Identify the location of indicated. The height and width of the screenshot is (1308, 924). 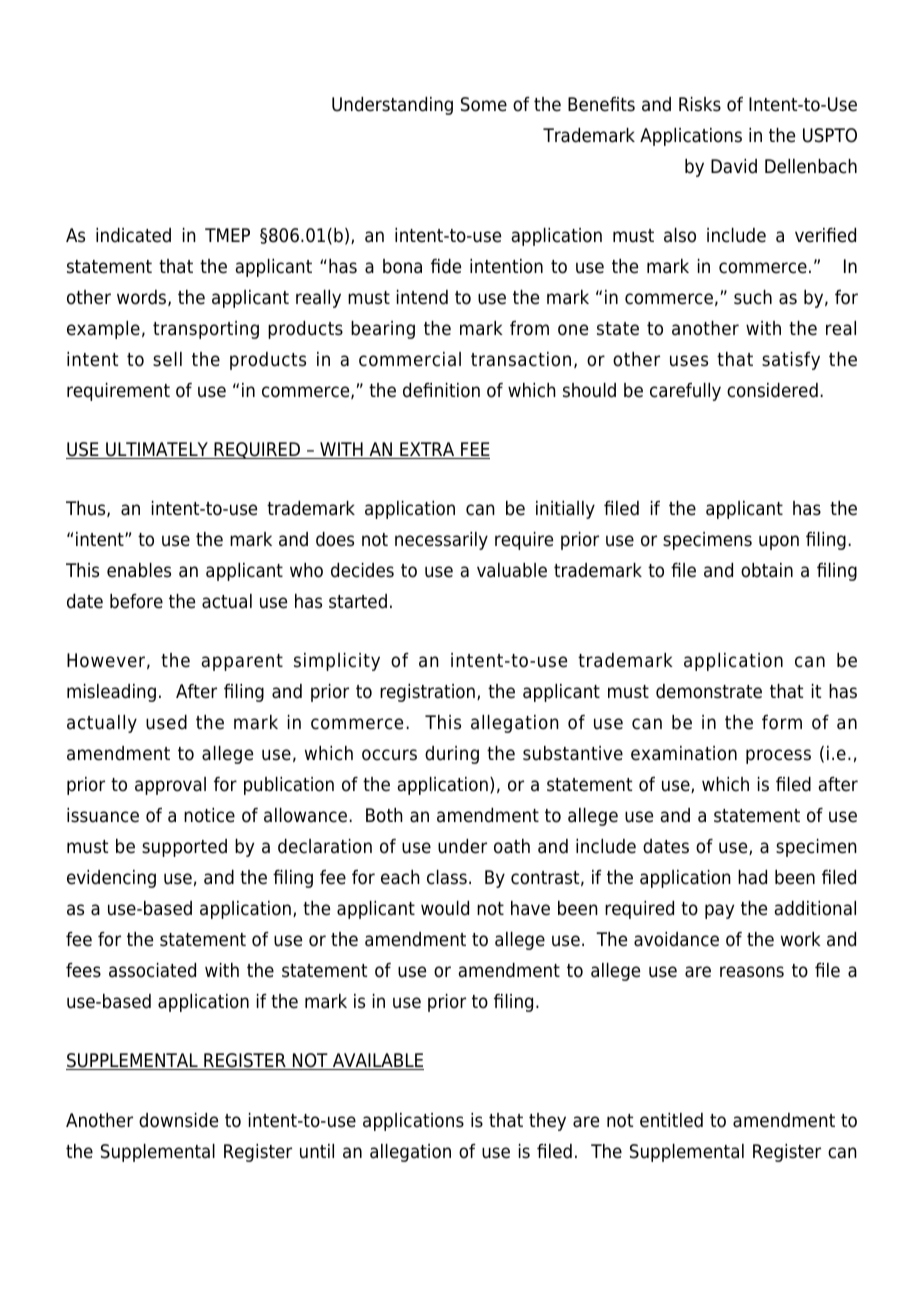
(133, 235).
